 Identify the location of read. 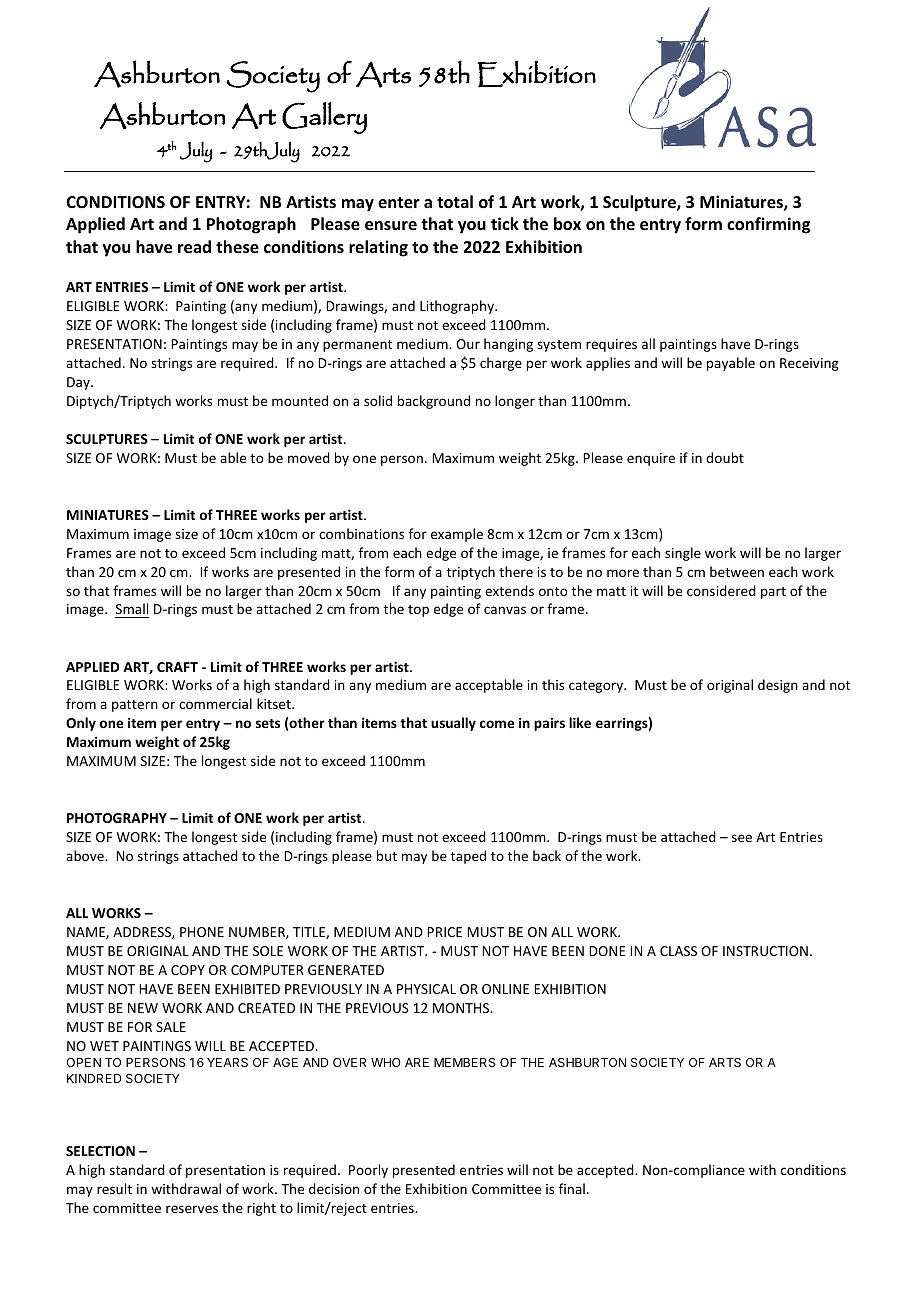
(194, 247).
